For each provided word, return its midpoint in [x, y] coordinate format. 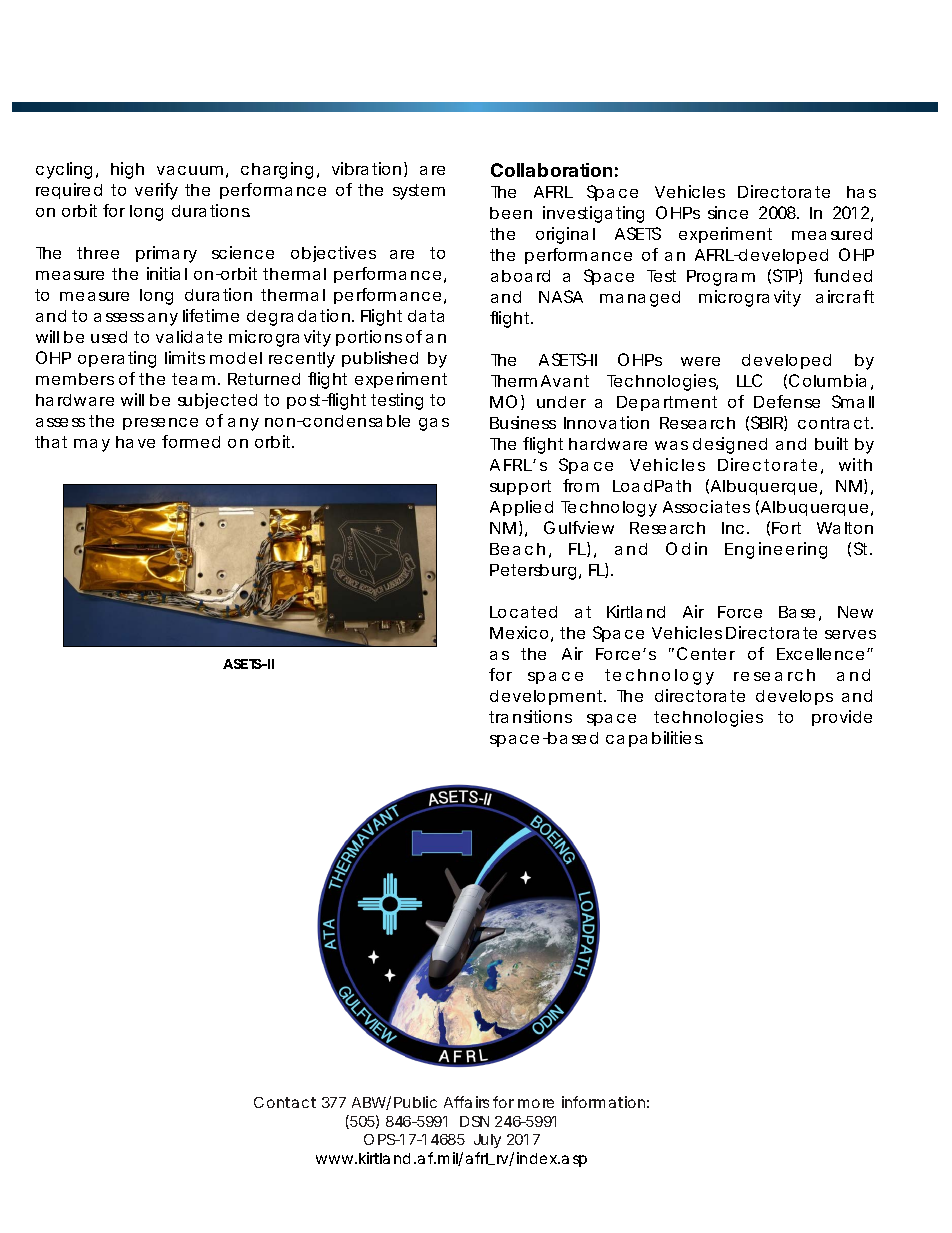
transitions [530, 716]
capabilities [654, 739]
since [728, 212]
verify [156, 191]
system [419, 192]
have [135, 442]
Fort [786, 528]
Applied [521, 508]
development [546, 697]
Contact [285, 1102]
